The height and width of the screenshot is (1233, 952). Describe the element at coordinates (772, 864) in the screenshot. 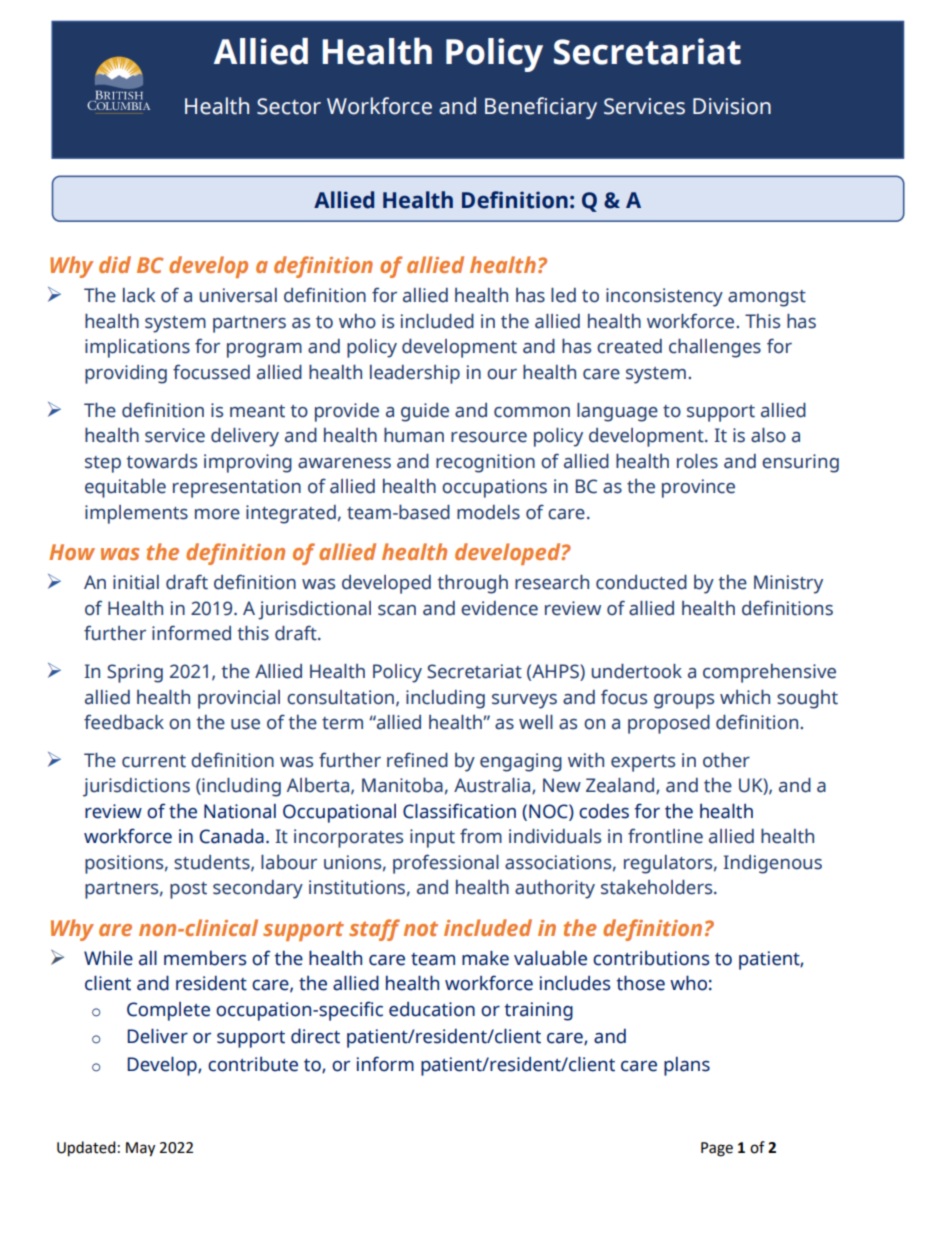

I see `Indigenous` at that location.
